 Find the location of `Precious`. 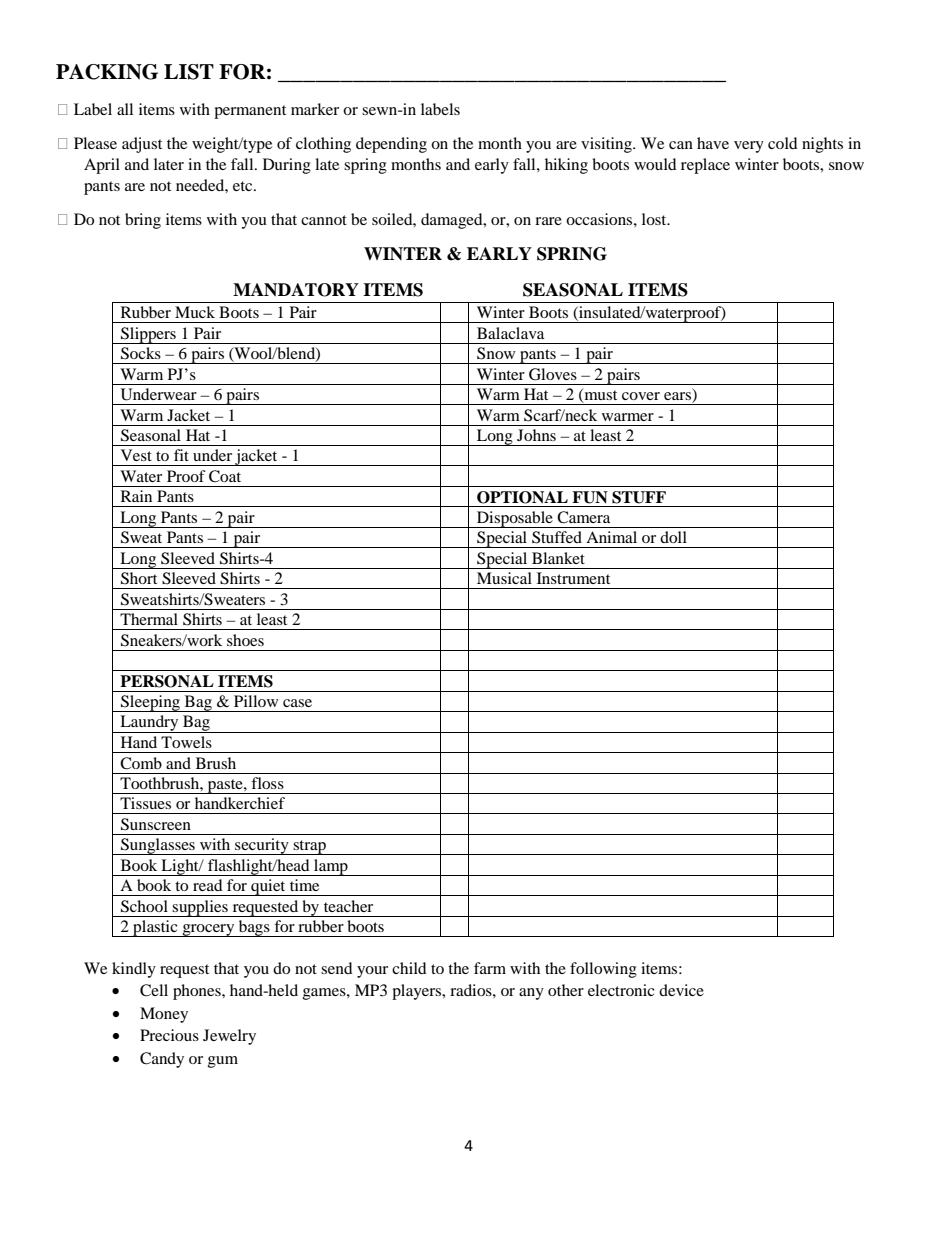

Precious is located at coordinates (169, 1035).
